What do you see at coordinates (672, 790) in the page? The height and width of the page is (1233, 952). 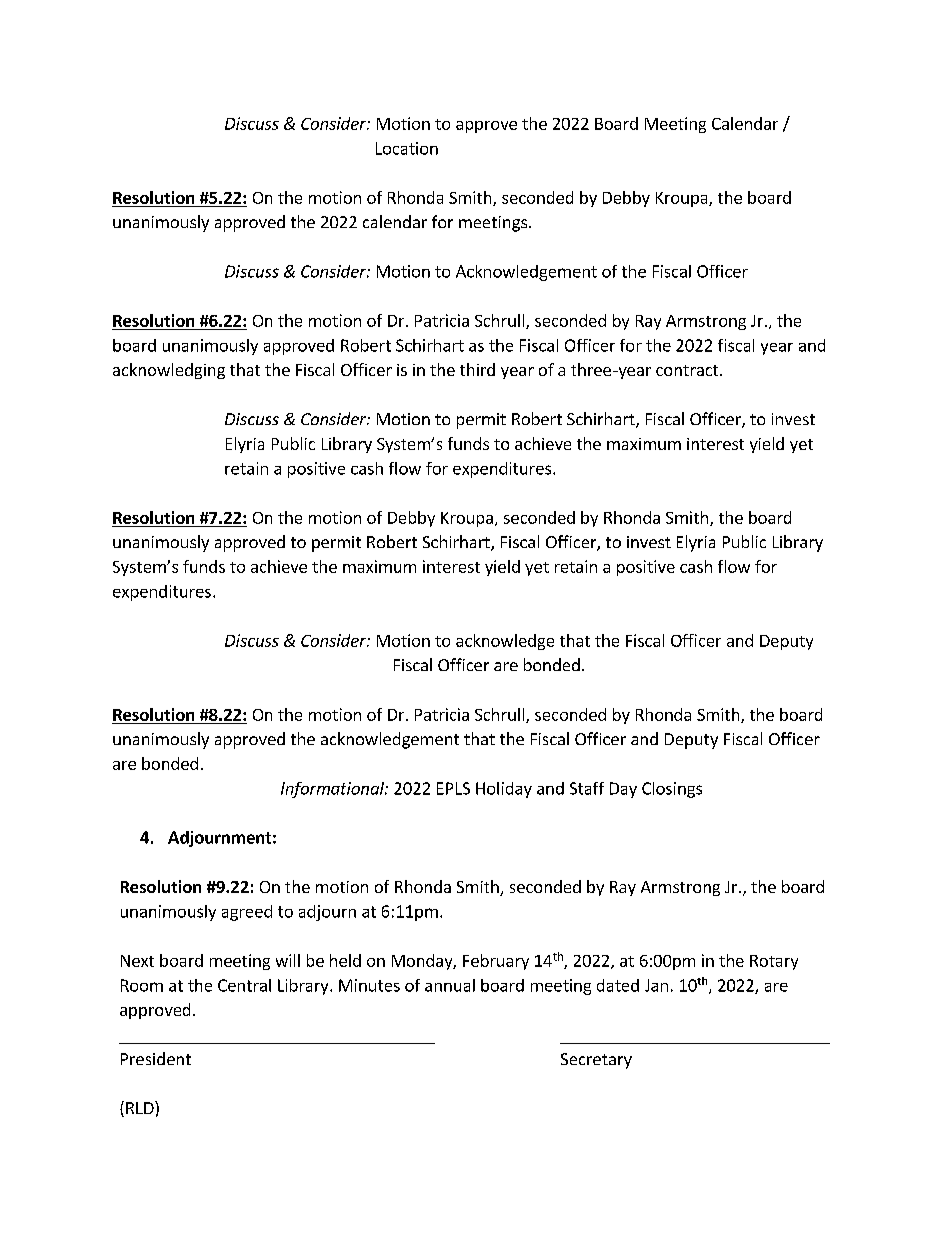 I see `Closings` at bounding box center [672, 790].
